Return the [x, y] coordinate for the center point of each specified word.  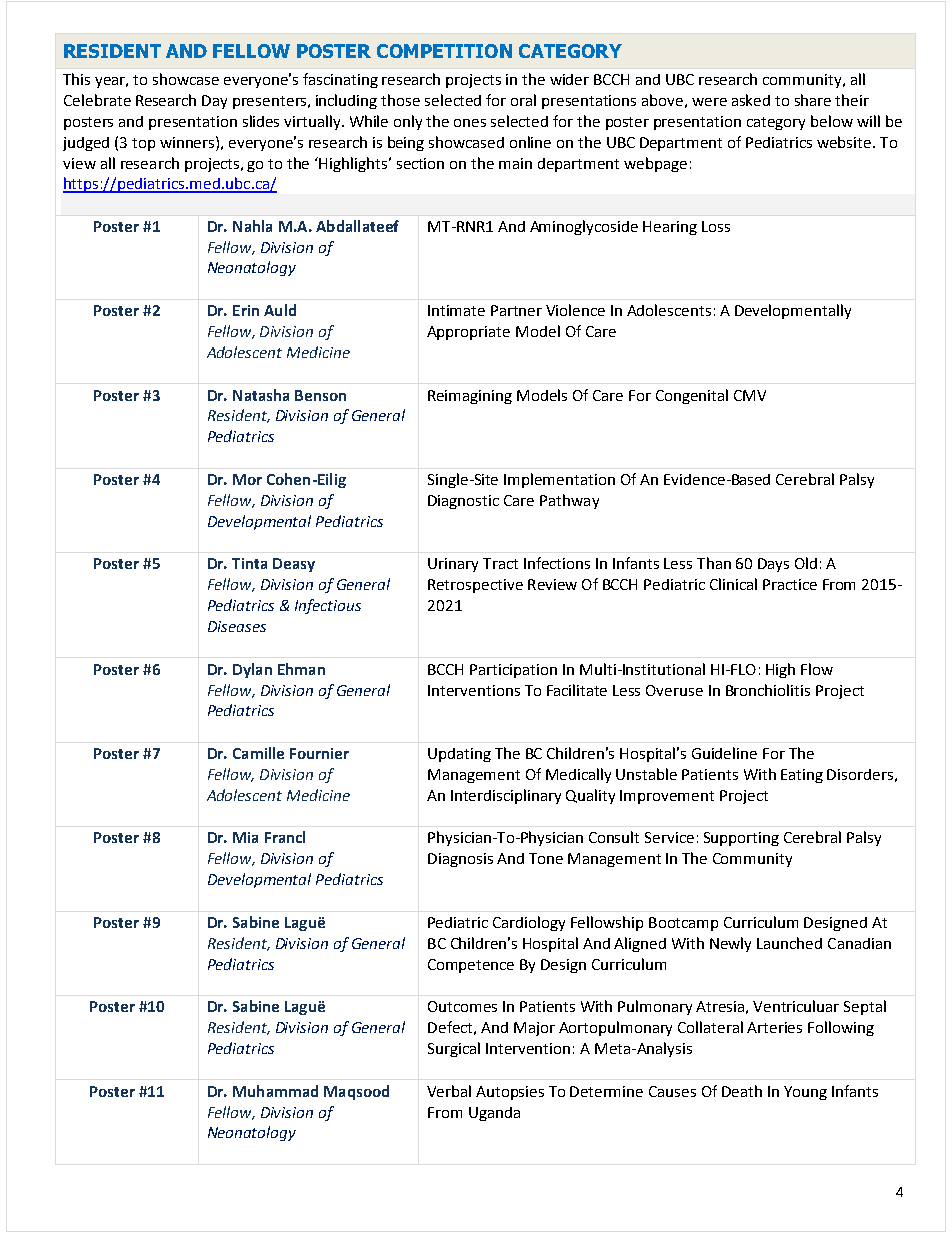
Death [742, 1091]
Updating [459, 755]
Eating [802, 776]
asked [751, 100]
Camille [258, 753]
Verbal [449, 1091]
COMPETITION [444, 51]
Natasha [261, 395]
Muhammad [275, 1091]
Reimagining [470, 397]
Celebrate [97, 100]
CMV [750, 395]
